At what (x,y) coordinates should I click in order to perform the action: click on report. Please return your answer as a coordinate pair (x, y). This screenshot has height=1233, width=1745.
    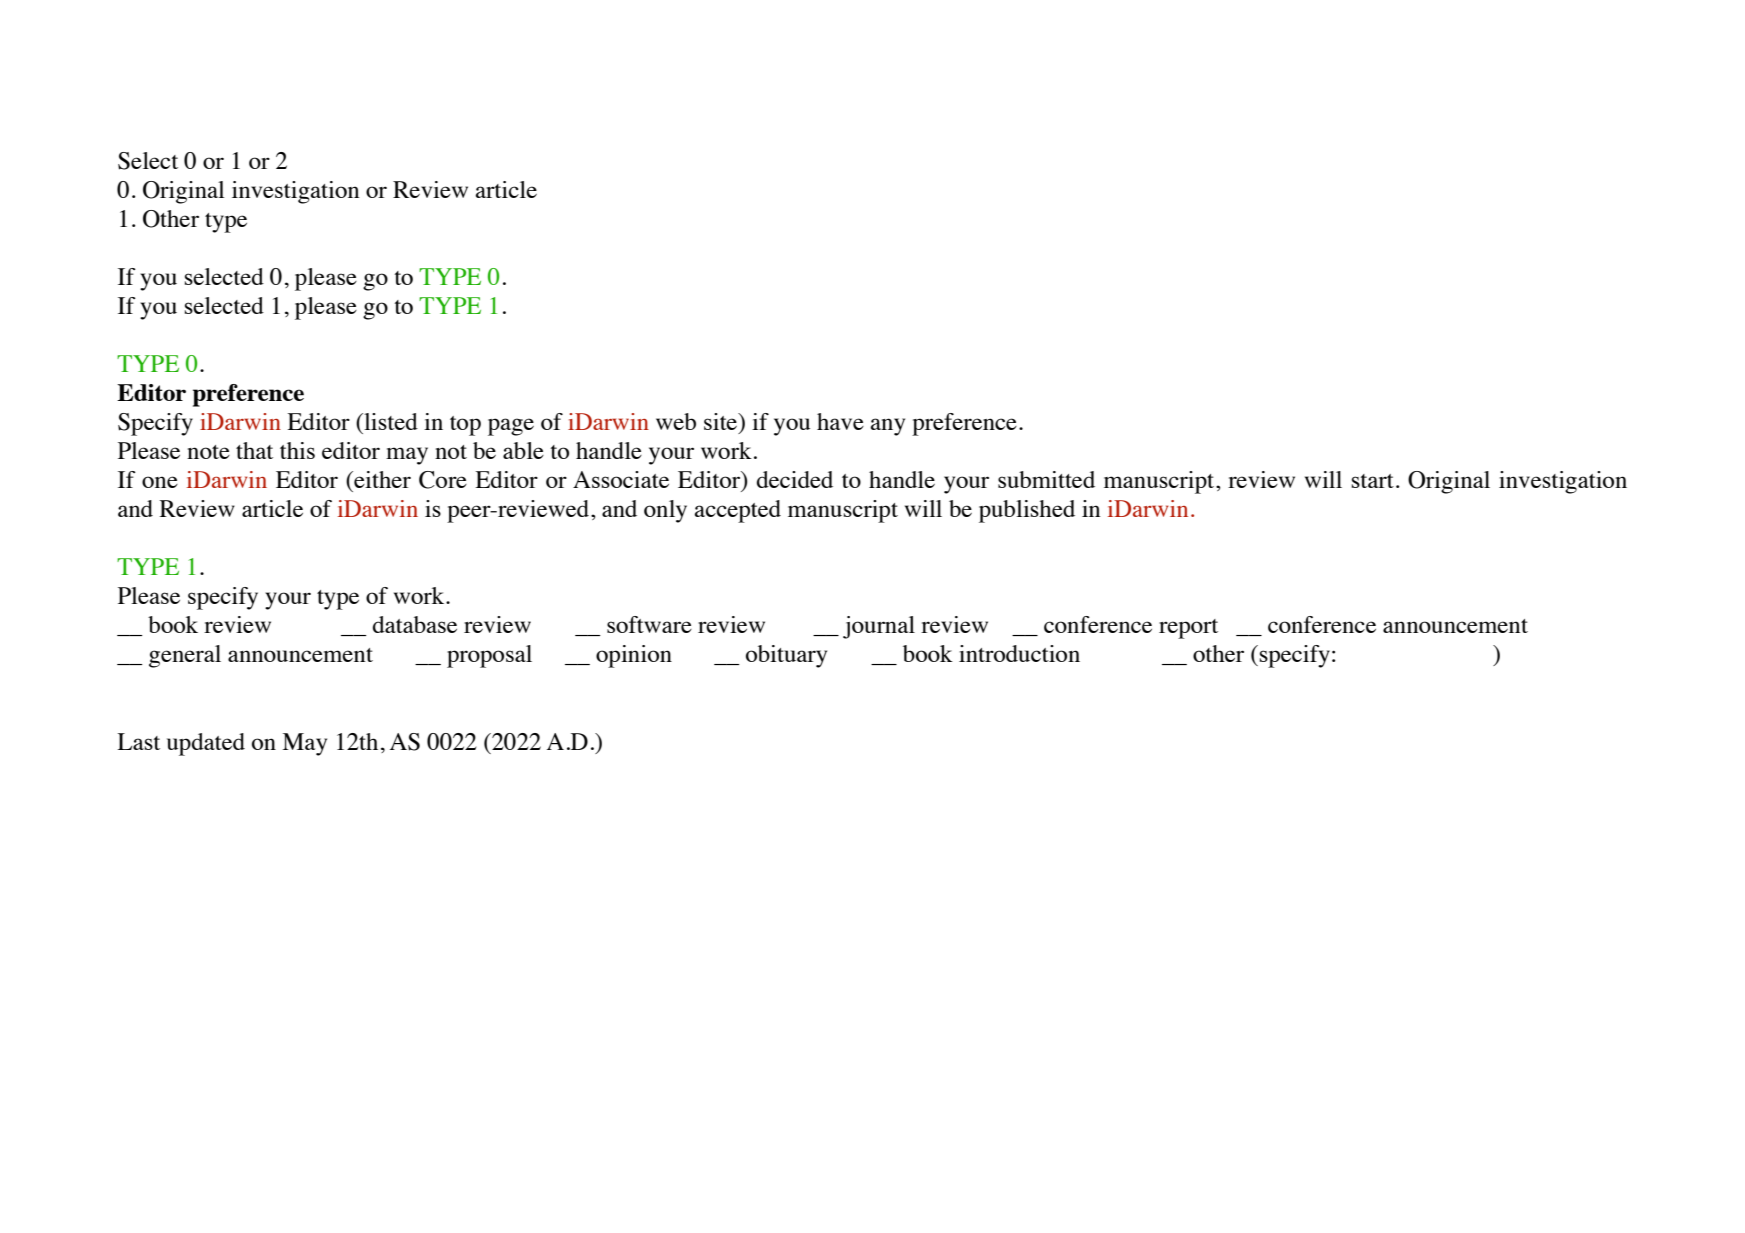
    Looking at the image, I should click on (1188, 629).
